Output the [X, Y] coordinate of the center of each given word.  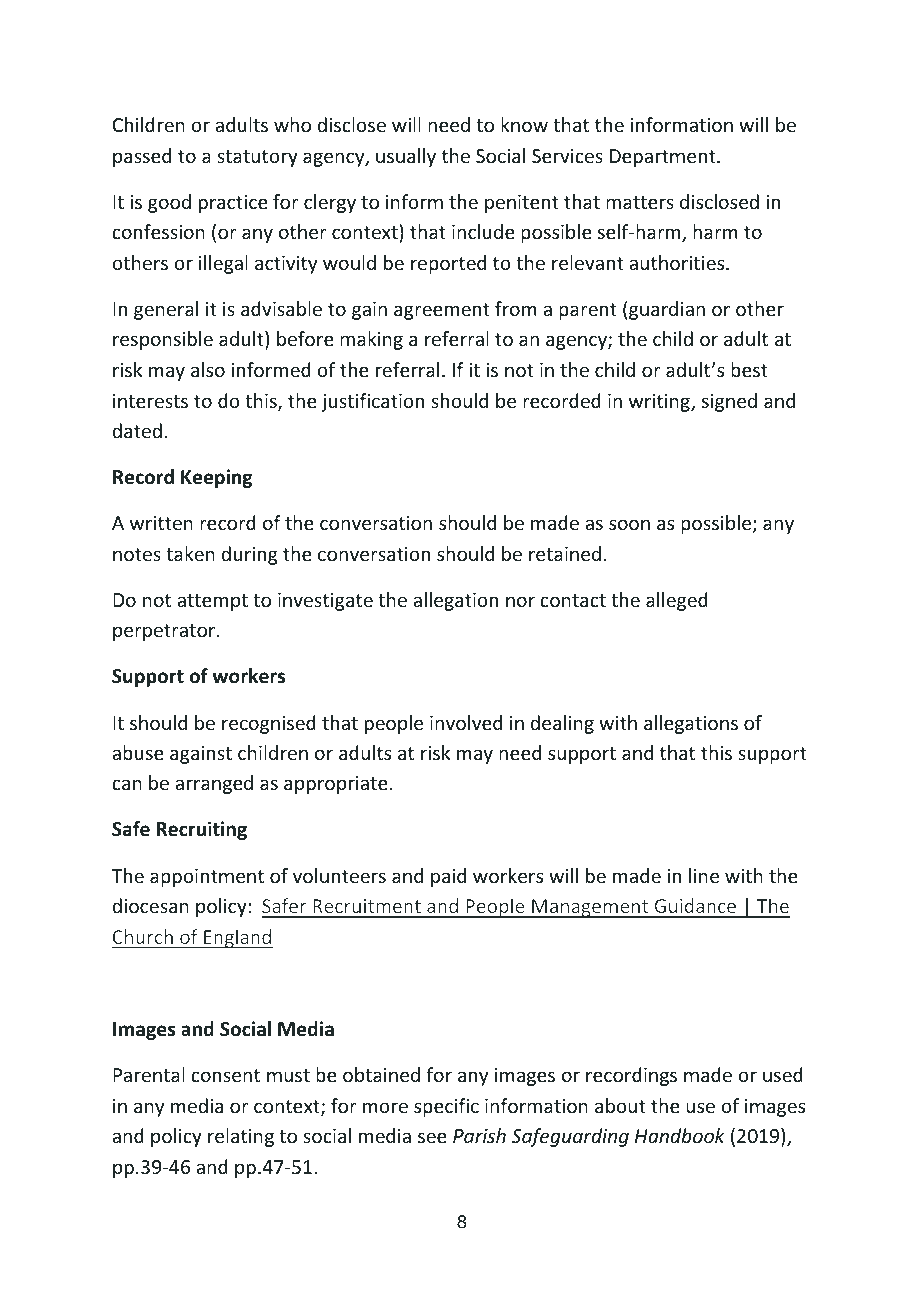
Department [664, 158]
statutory [257, 158]
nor [520, 601]
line [704, 875]
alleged [677, 601]
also [208, 369]
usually [406, 157]
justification [372, 402]
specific [446, 1107]
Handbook [680, 1135]
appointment [207, 878]
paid [448, 877]
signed [729, 402]
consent [225, 1075]
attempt [212, 602]
